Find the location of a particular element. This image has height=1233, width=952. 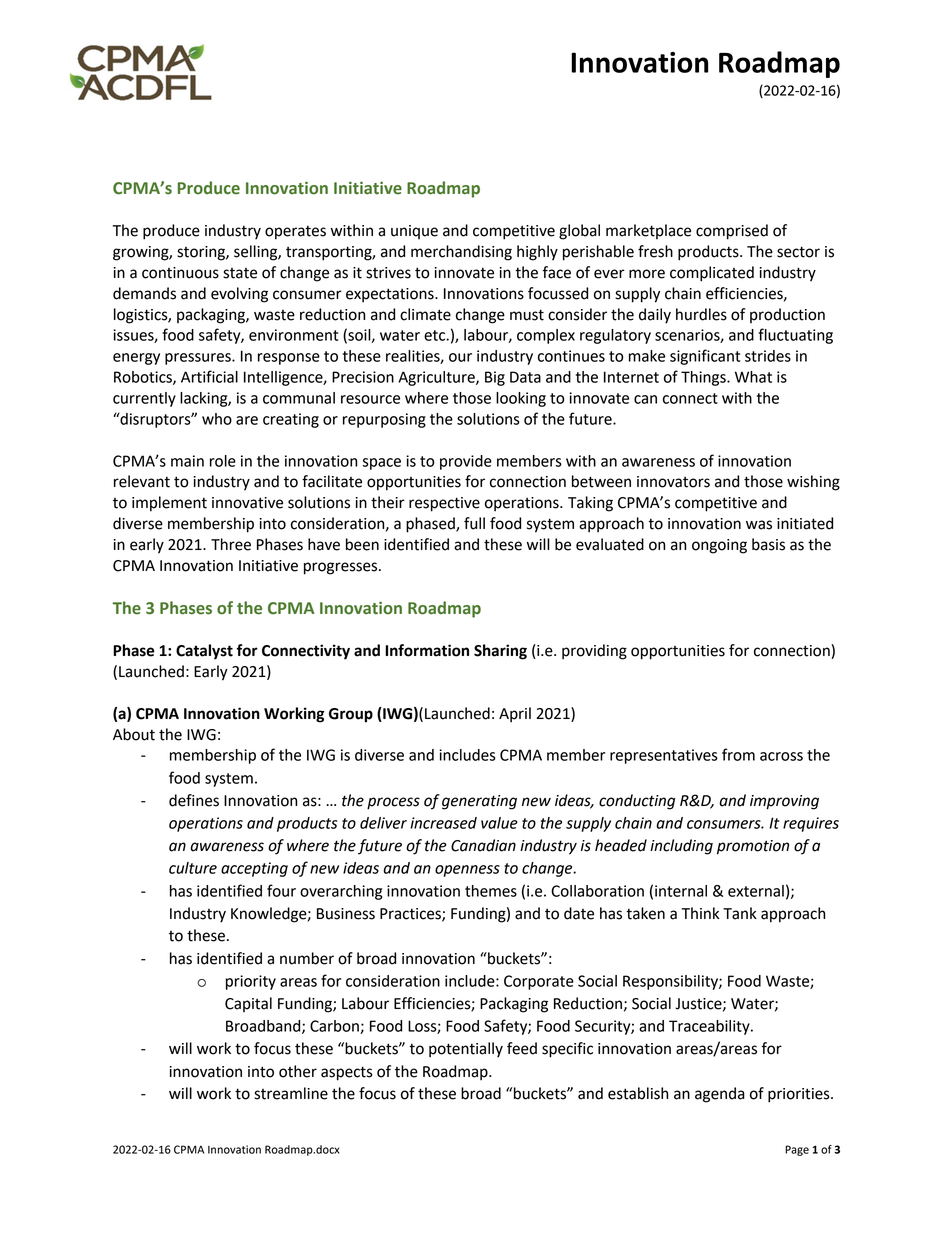

merchandising is located at coordinates (461, 253).
